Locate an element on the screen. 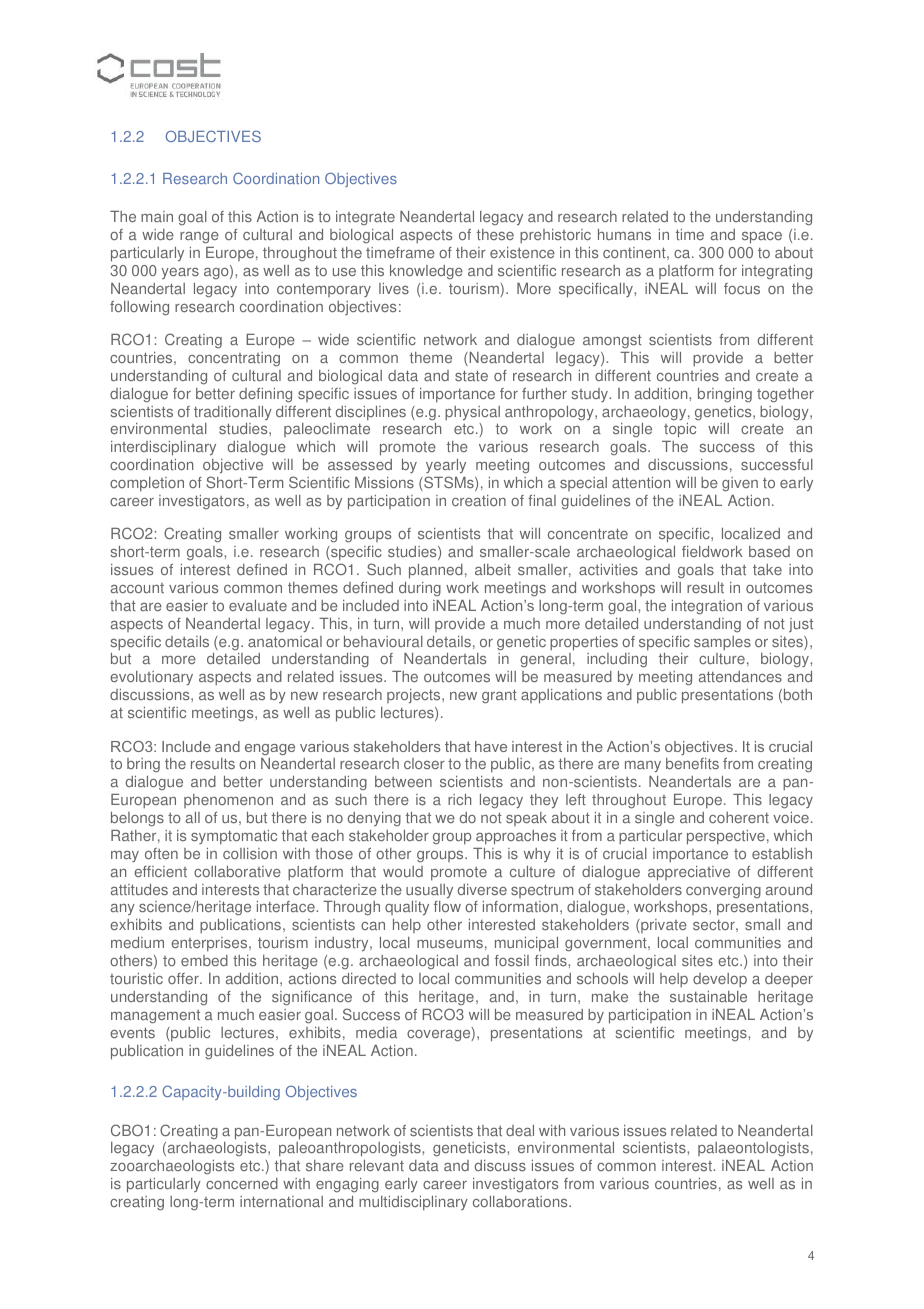 The image size is (924, 1309). creation is located at coordinates (479, 500).
